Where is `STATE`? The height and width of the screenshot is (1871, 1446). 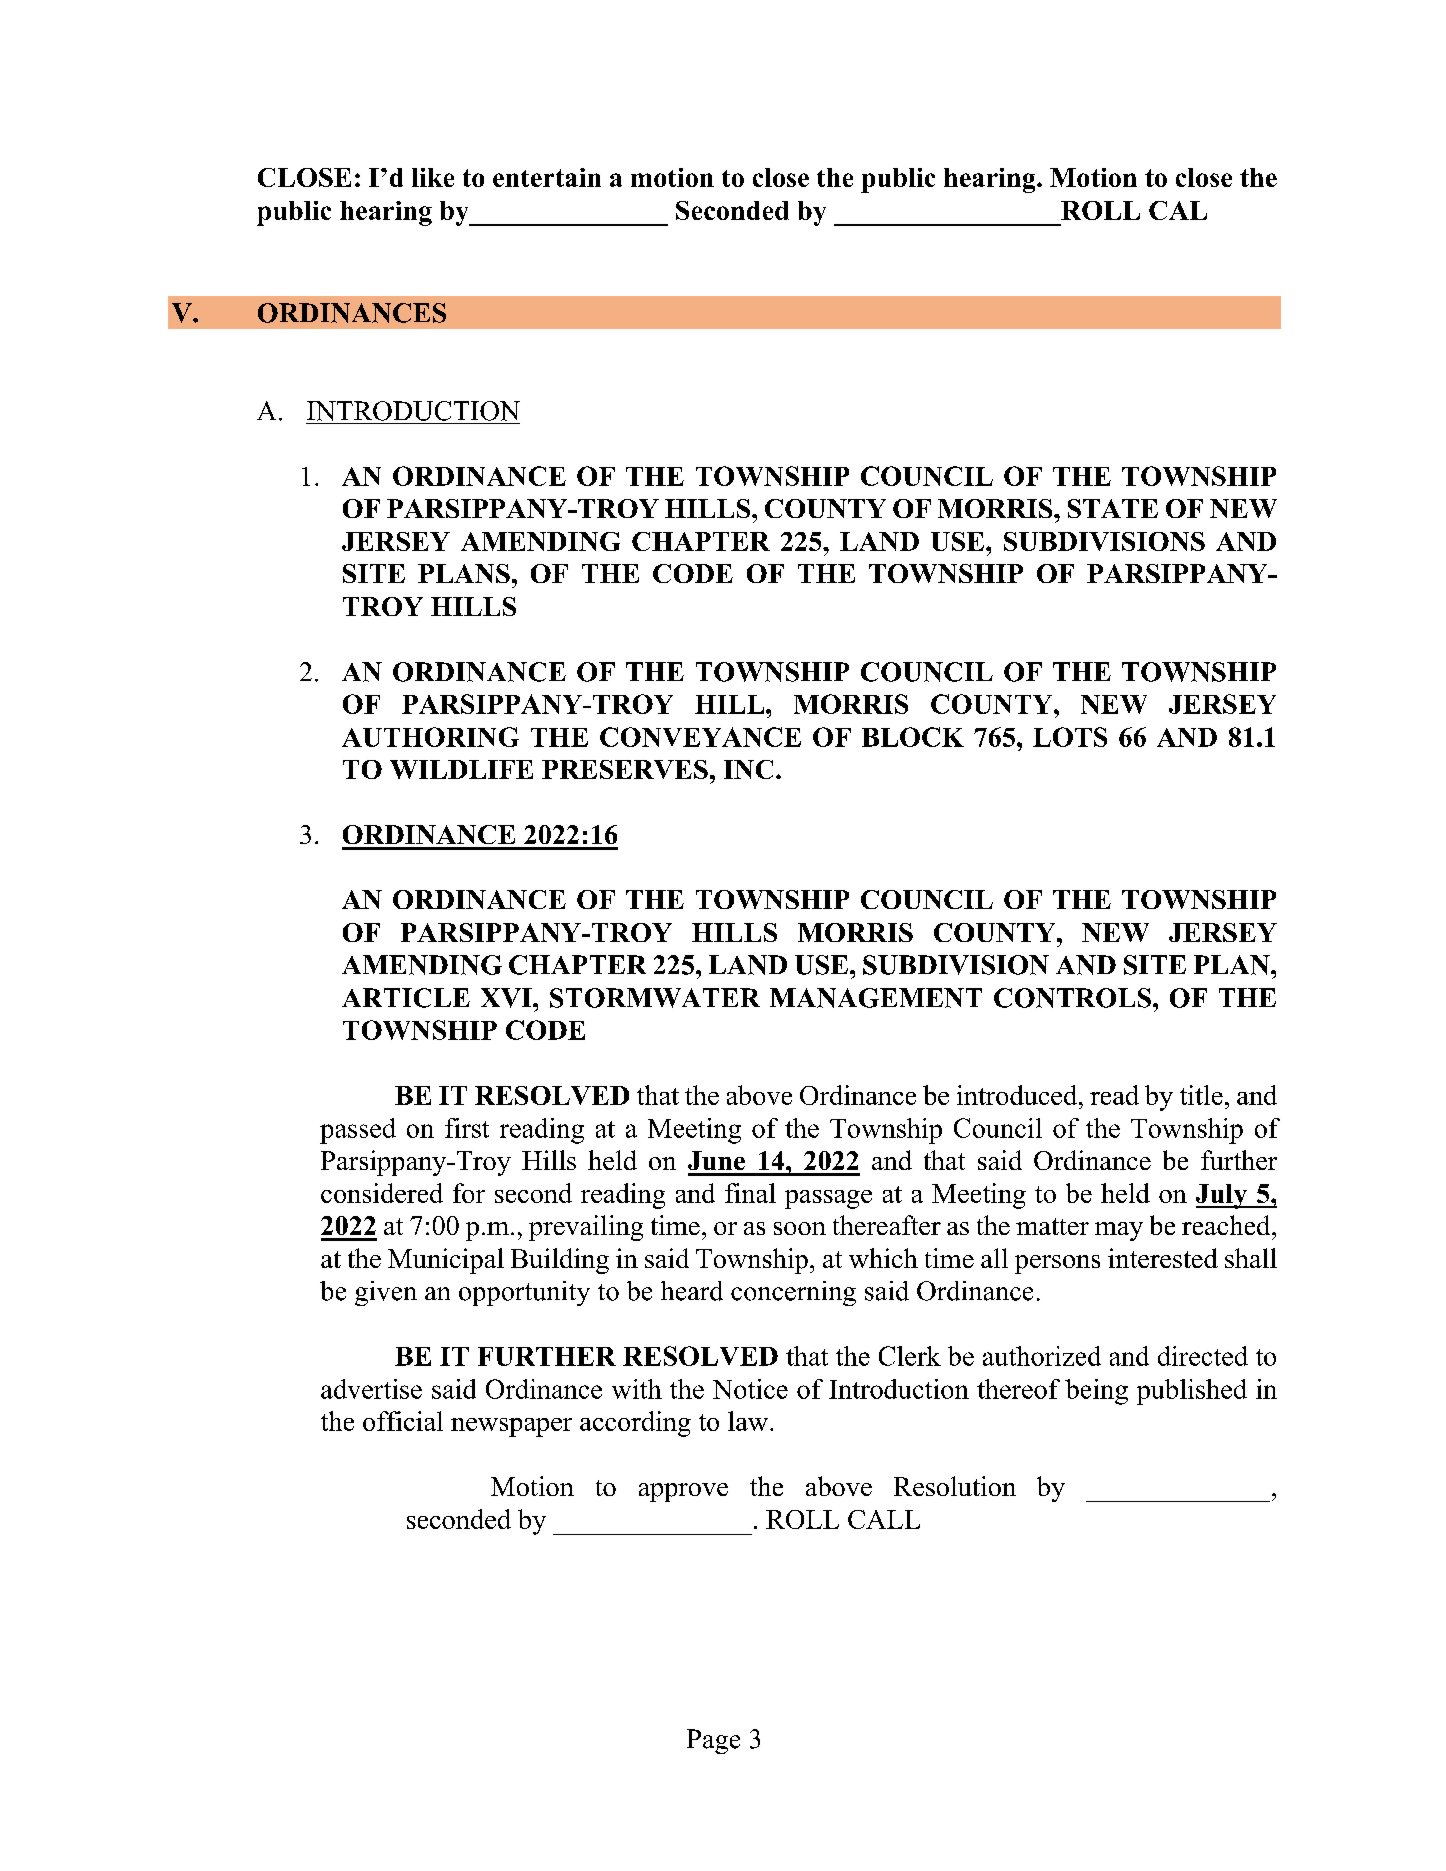
STATE is located at coordinates (1113, 508).
